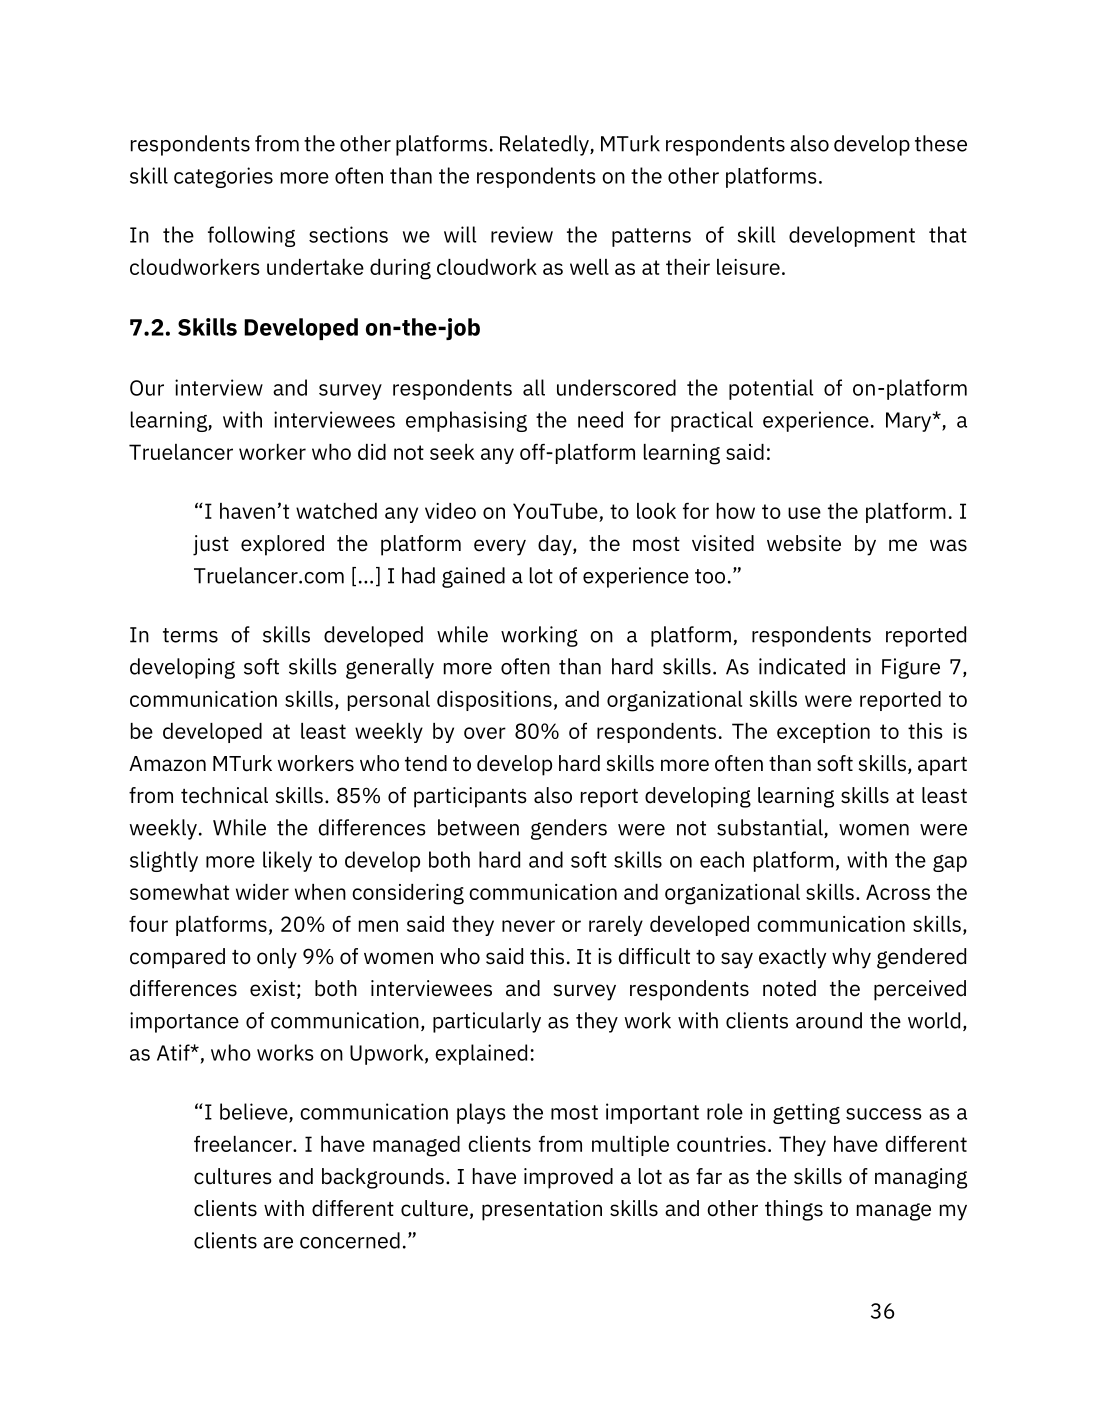  What do you see at coordinates (372, 452) in the document?
I see `did` at bounding box center [372, 452].
